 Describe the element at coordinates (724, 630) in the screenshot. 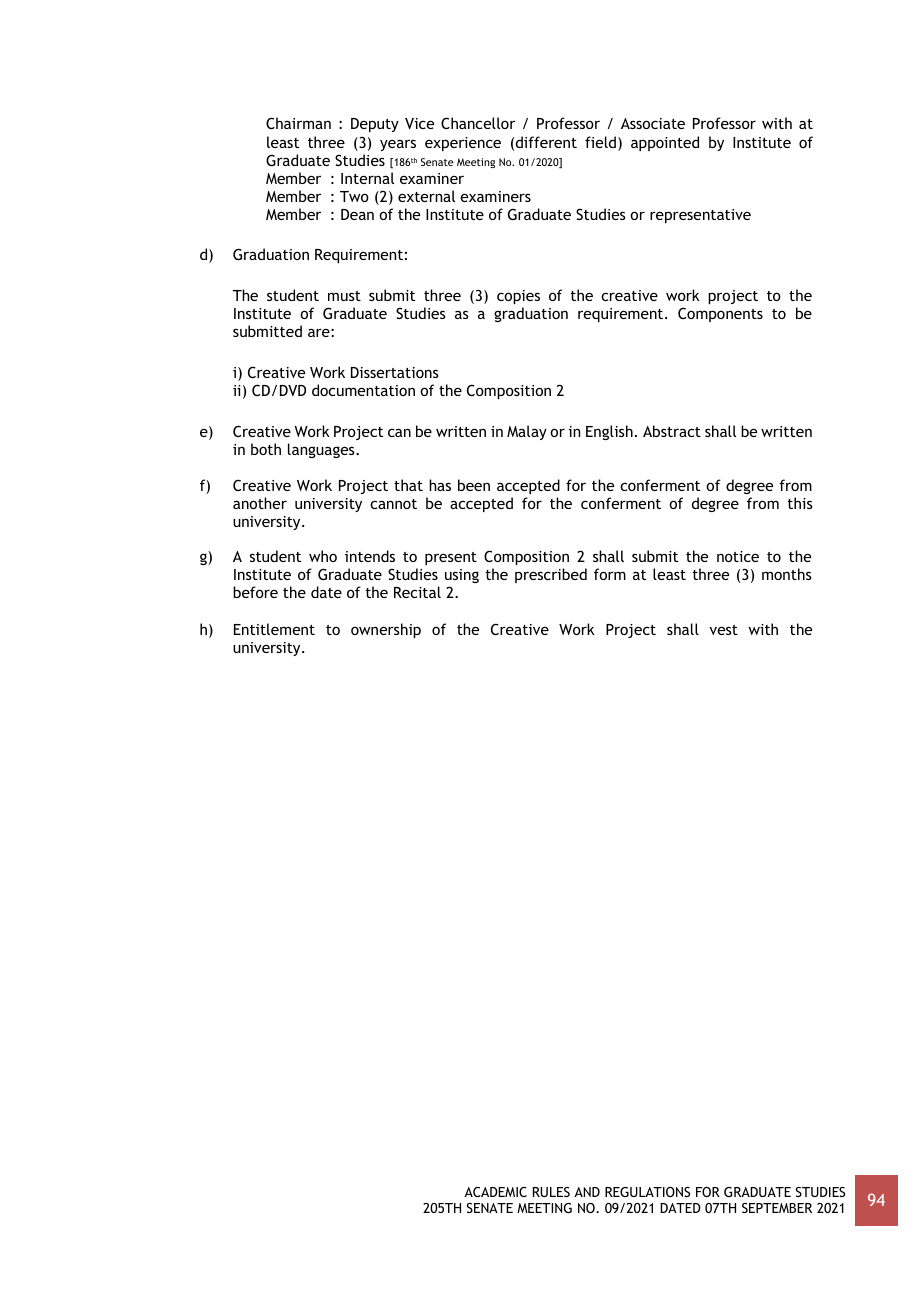

I see `vest` at that location.
